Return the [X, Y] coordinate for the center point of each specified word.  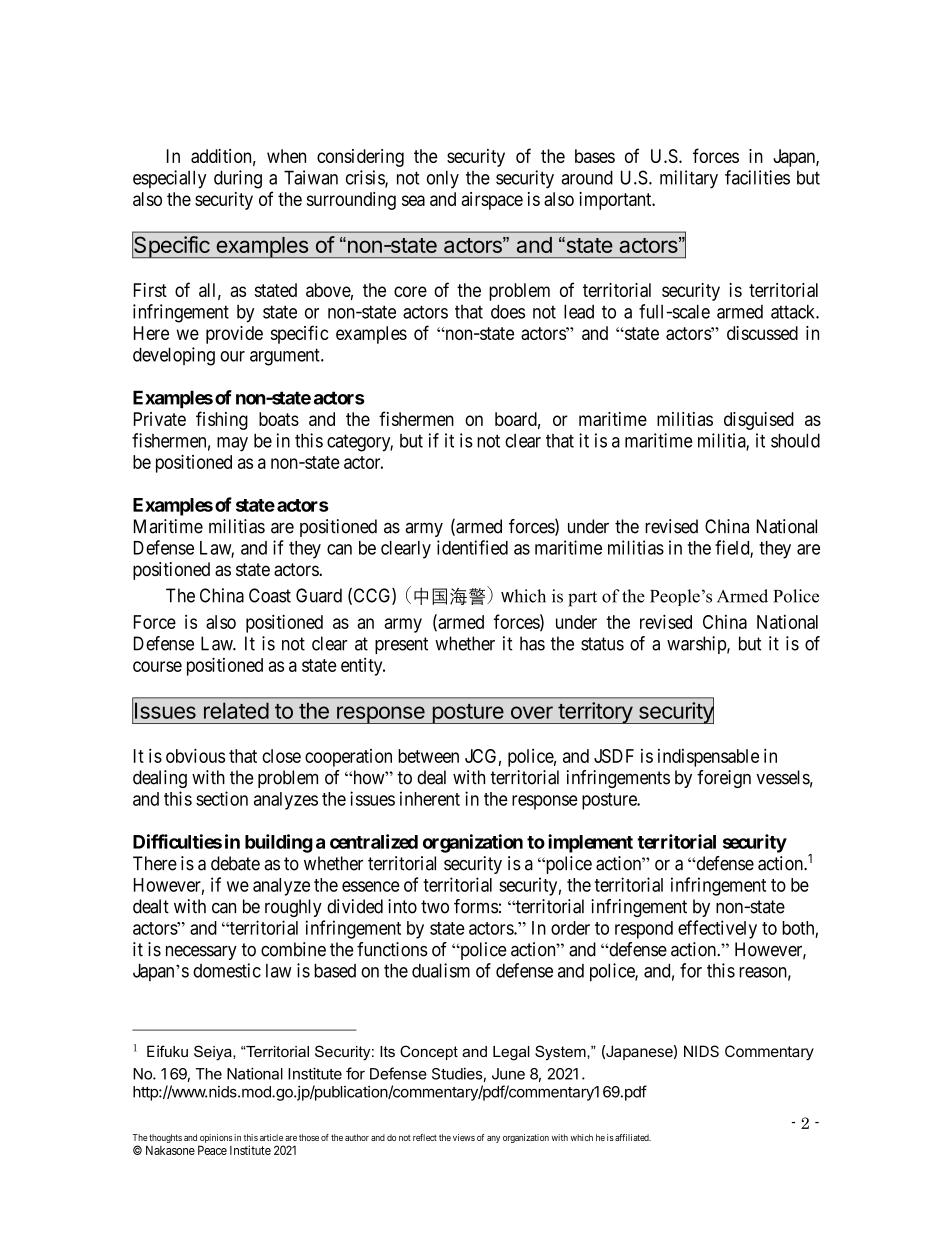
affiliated [633, 1137]
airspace [492, 201]
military [689, 179]
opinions [215, 1140]
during [238, 179]
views [464, 1137]
